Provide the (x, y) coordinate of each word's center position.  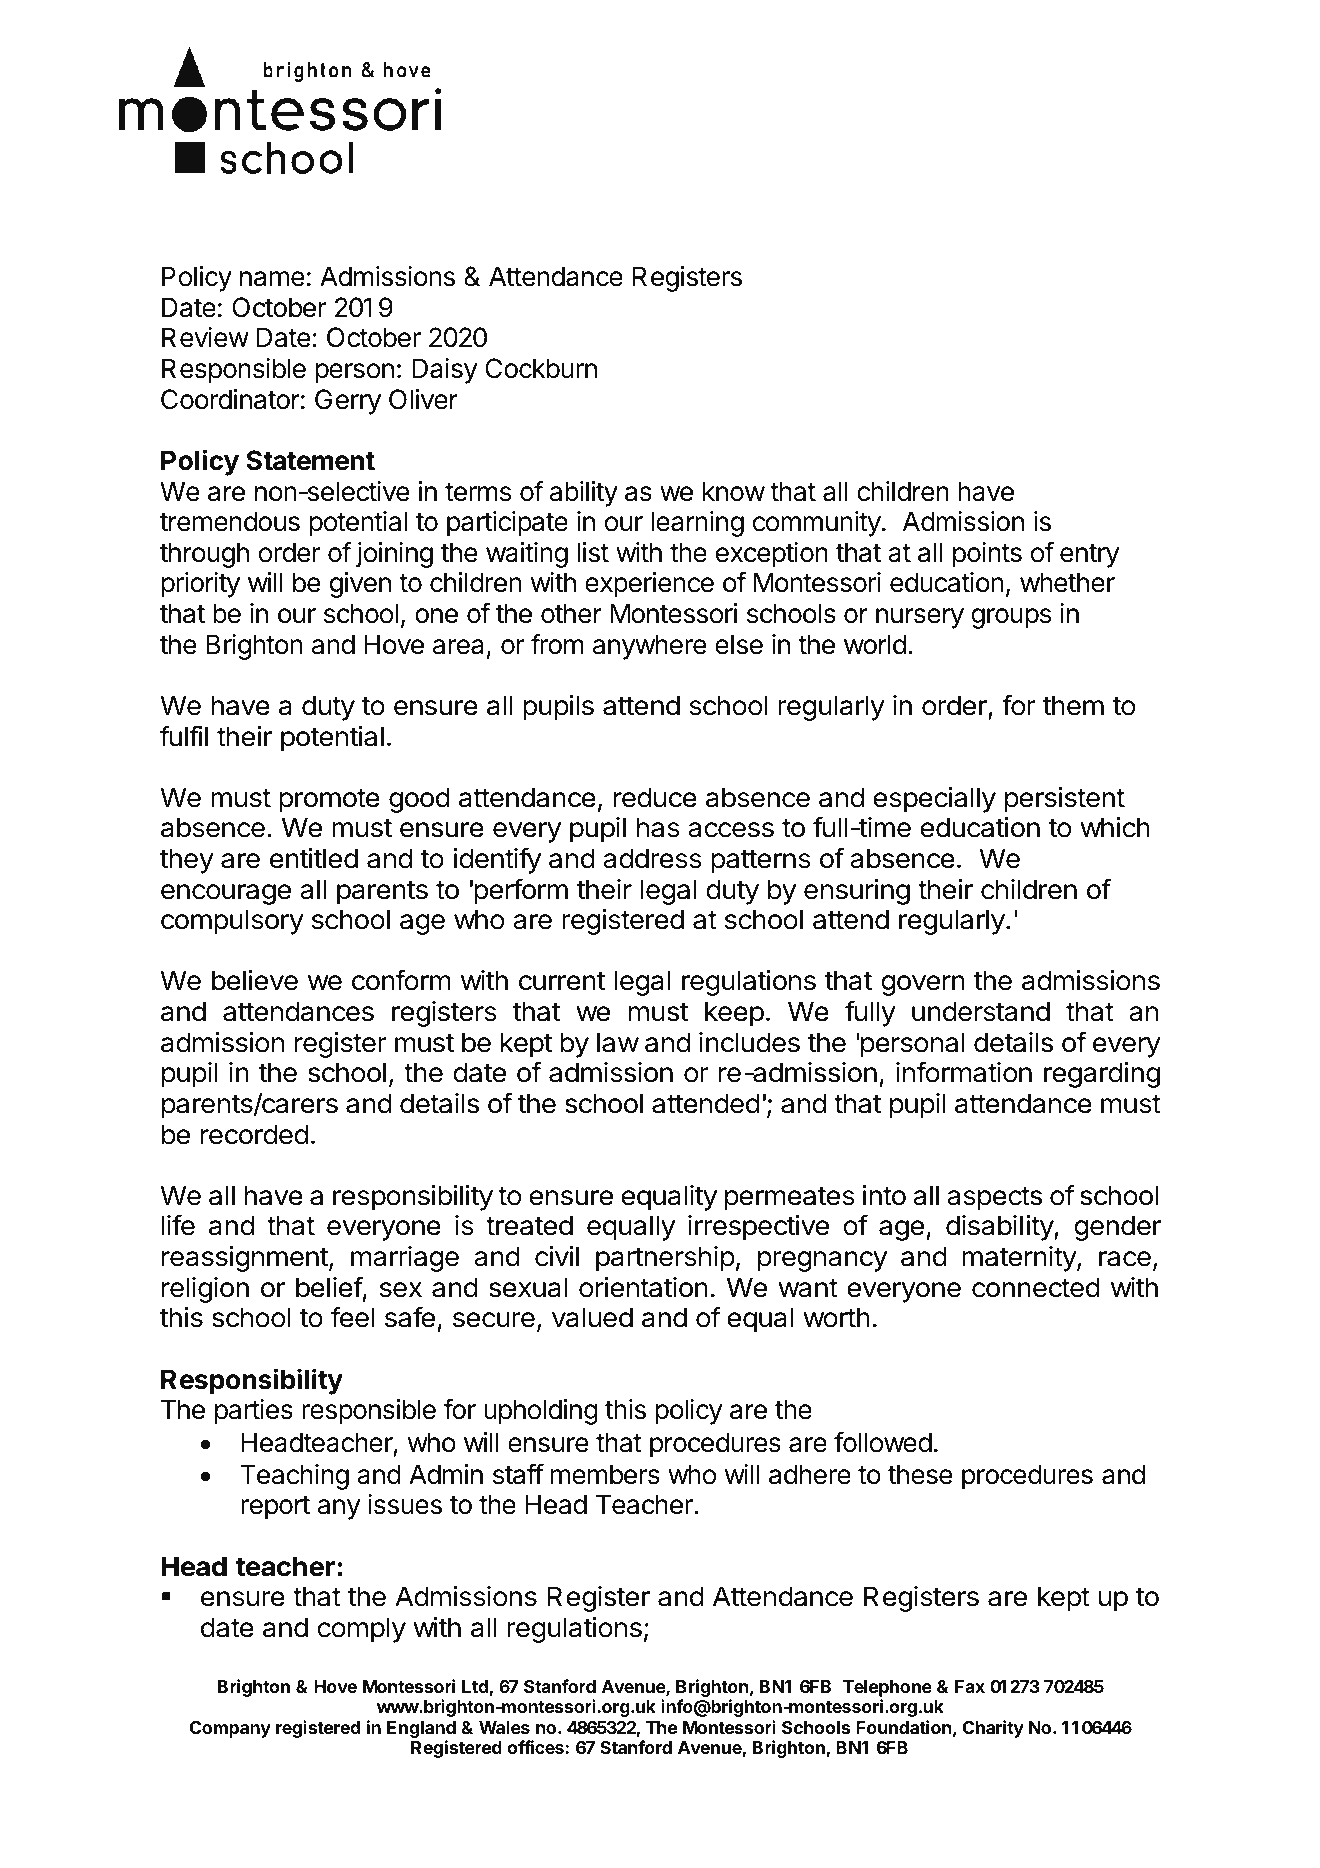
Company (230, 1729)
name (272, 279)
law (618, 1042)
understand (981, 1011)
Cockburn (541, 368)
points (987, 555)
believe (255, 980)
